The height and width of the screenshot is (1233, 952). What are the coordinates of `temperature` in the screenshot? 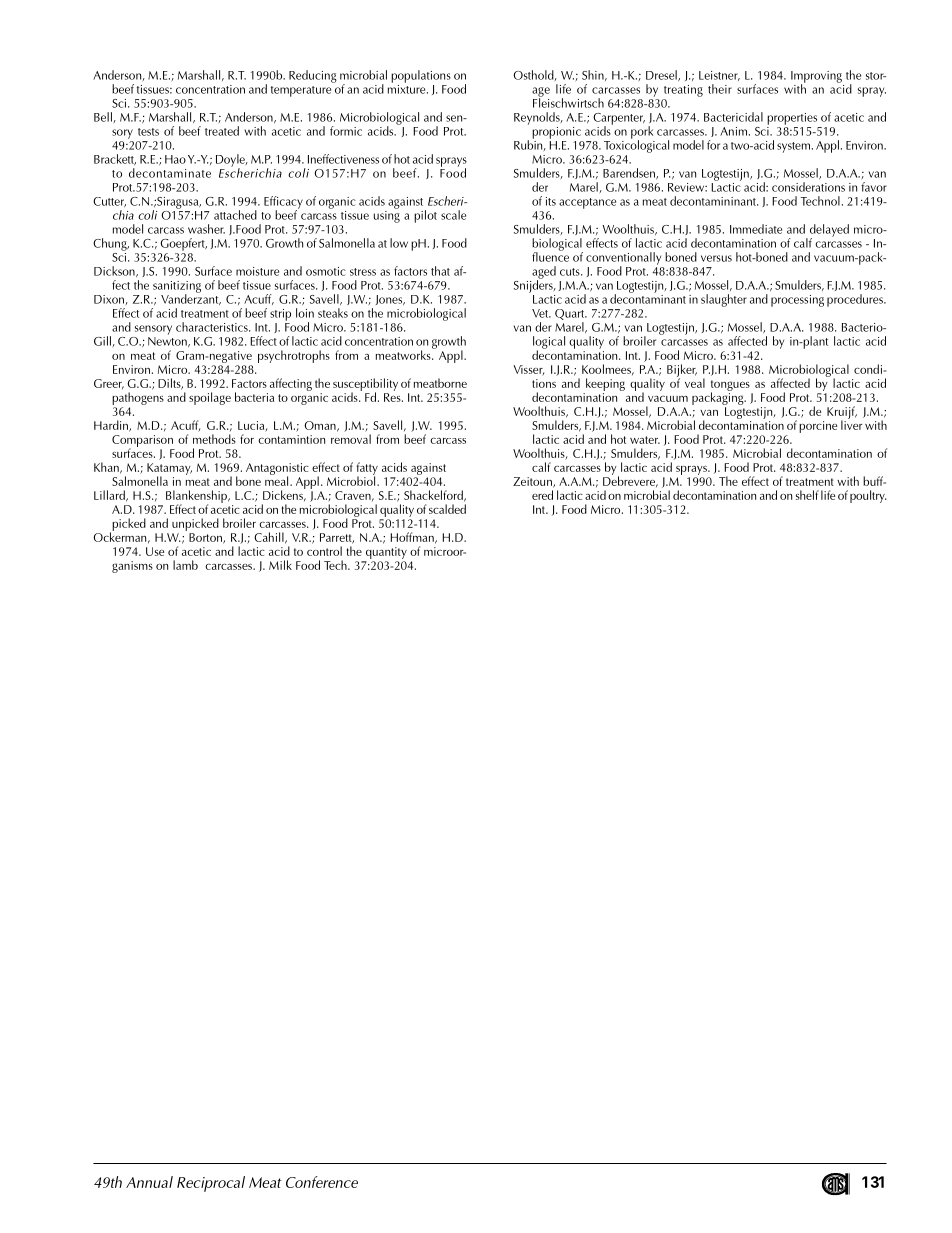 It's located at (301, 91).
